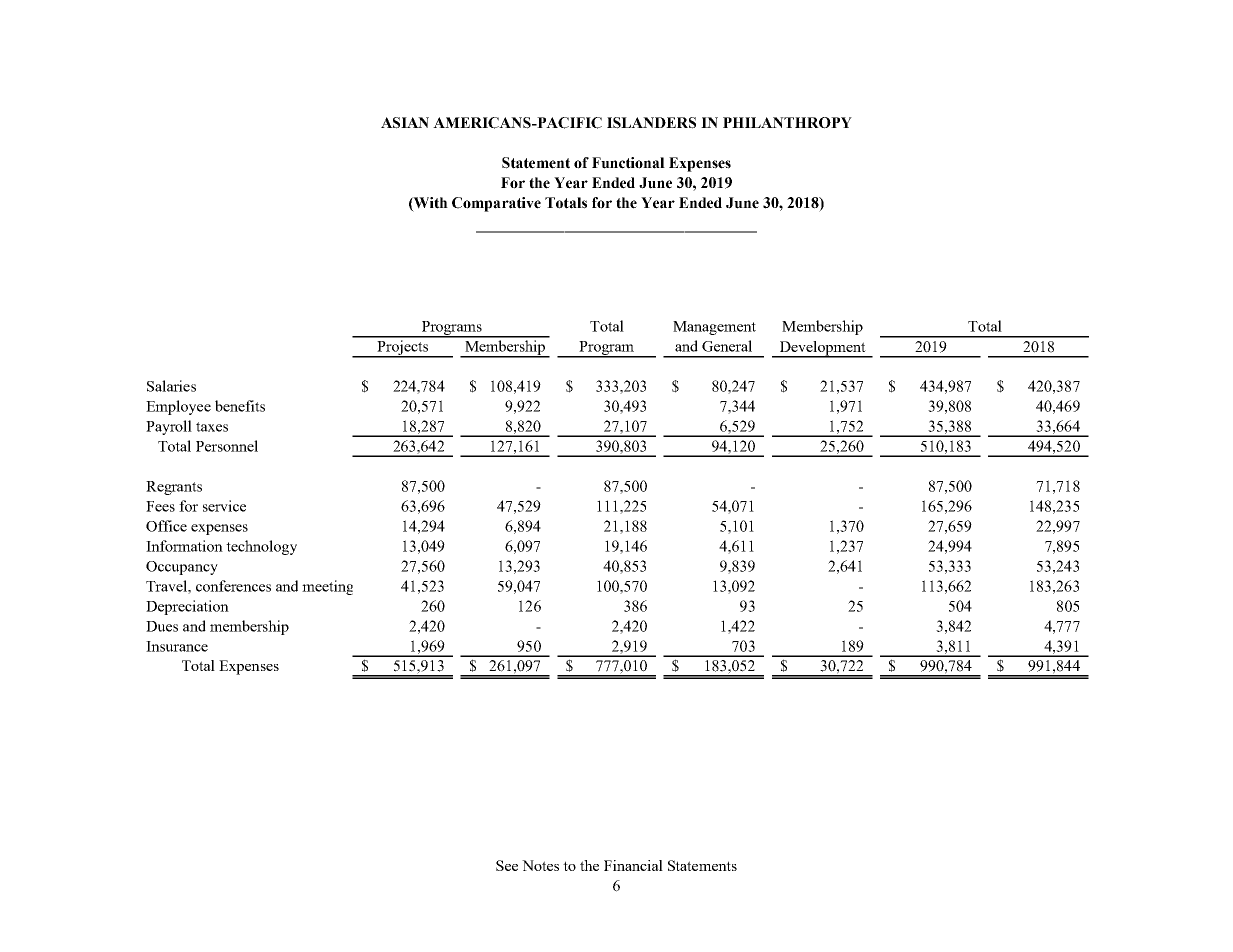 This screenshot has height=952, width=1233. I want to click on Financial, so click(633, 865).
